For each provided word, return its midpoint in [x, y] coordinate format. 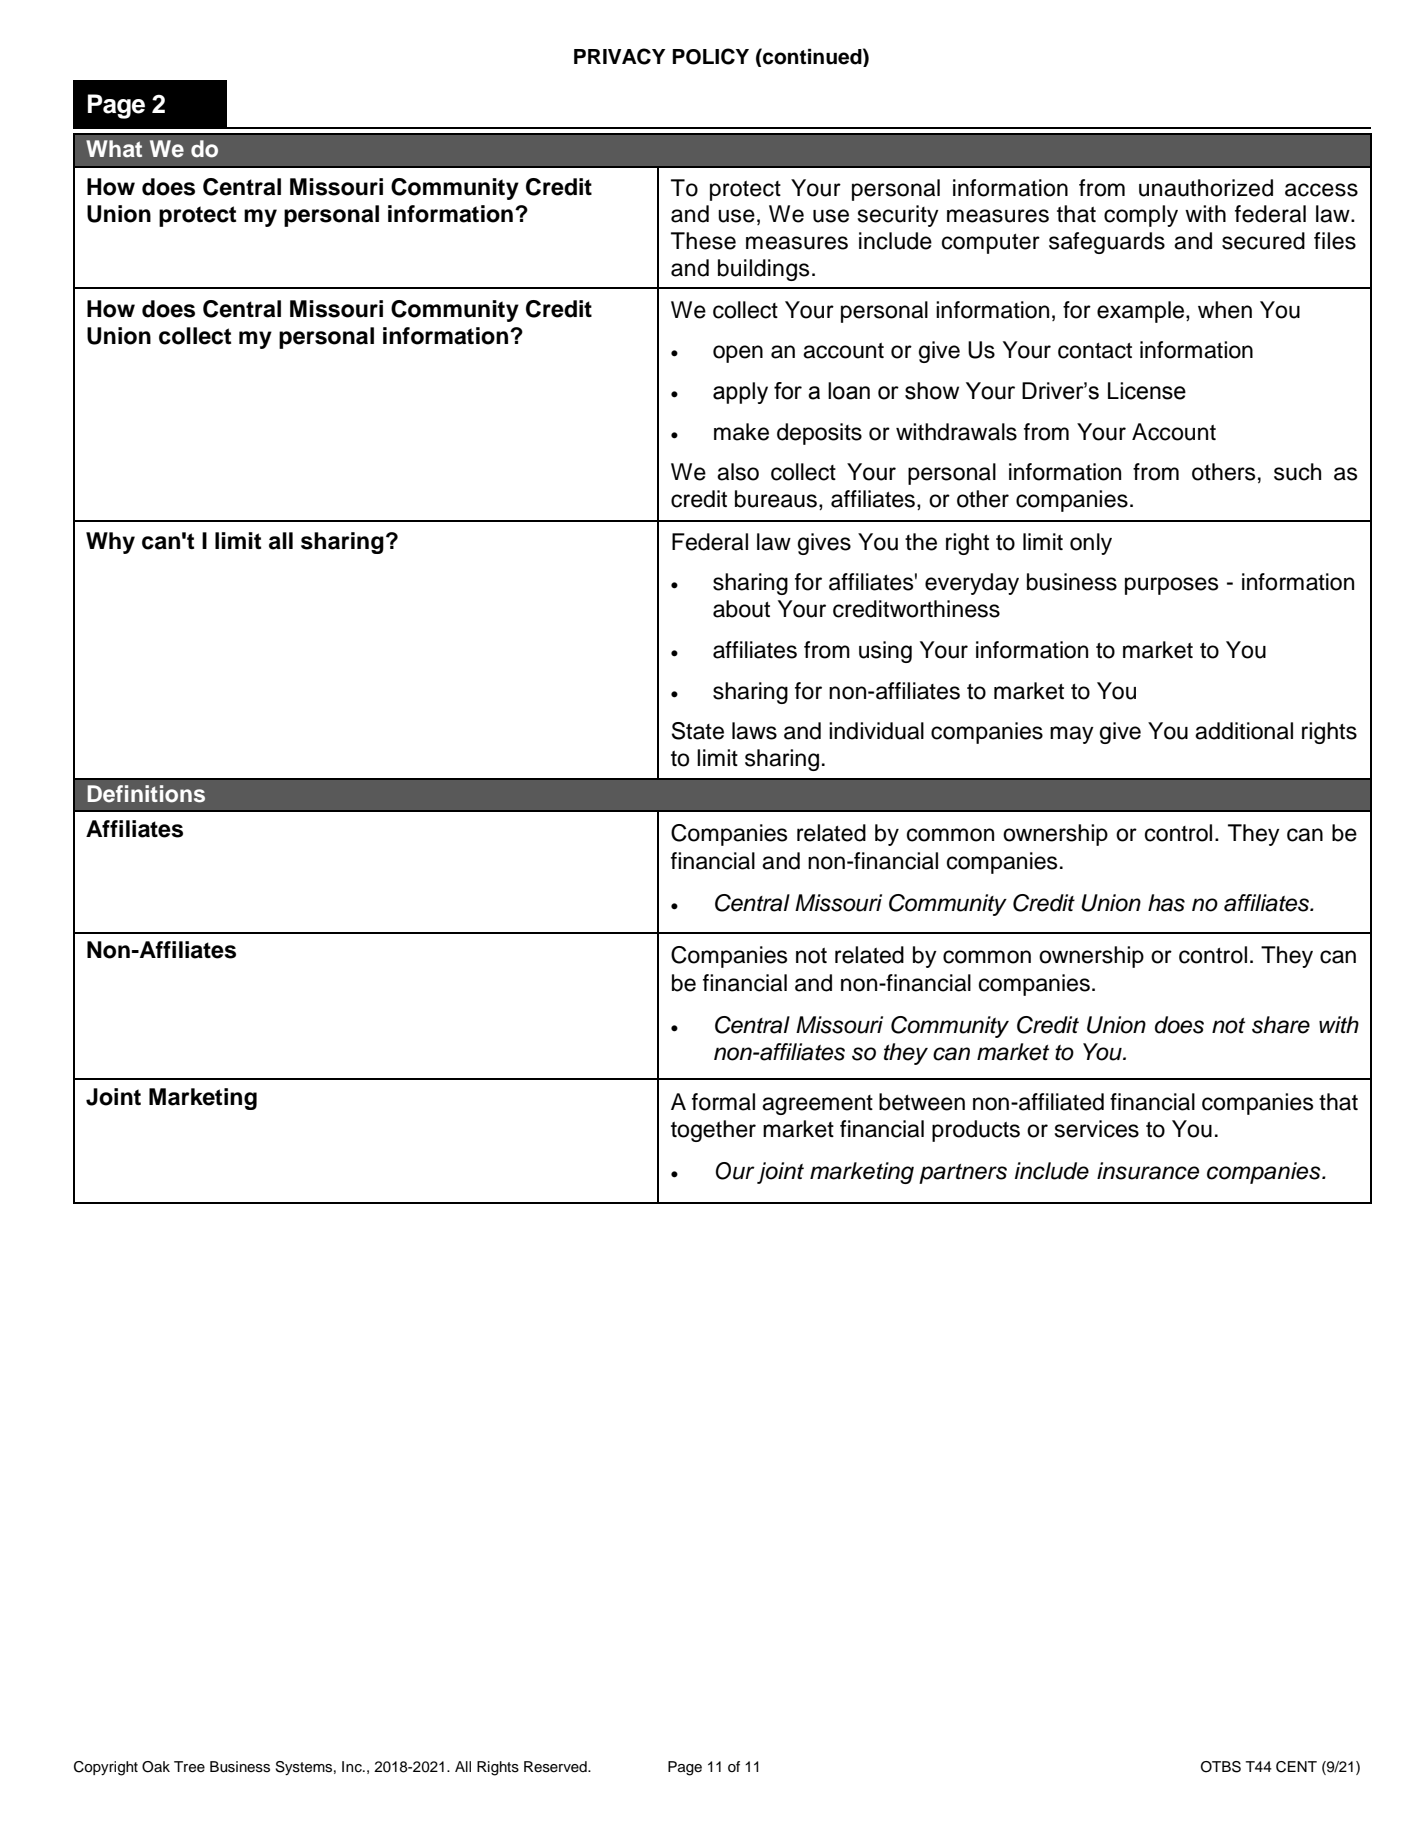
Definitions [146, 794]
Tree [189, 1767]
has [1166, 903]
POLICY [710, 56]
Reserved [556, 1767]
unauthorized [1206, 188]
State [698, 731]
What [114, 149]
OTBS [1221, 1767]
